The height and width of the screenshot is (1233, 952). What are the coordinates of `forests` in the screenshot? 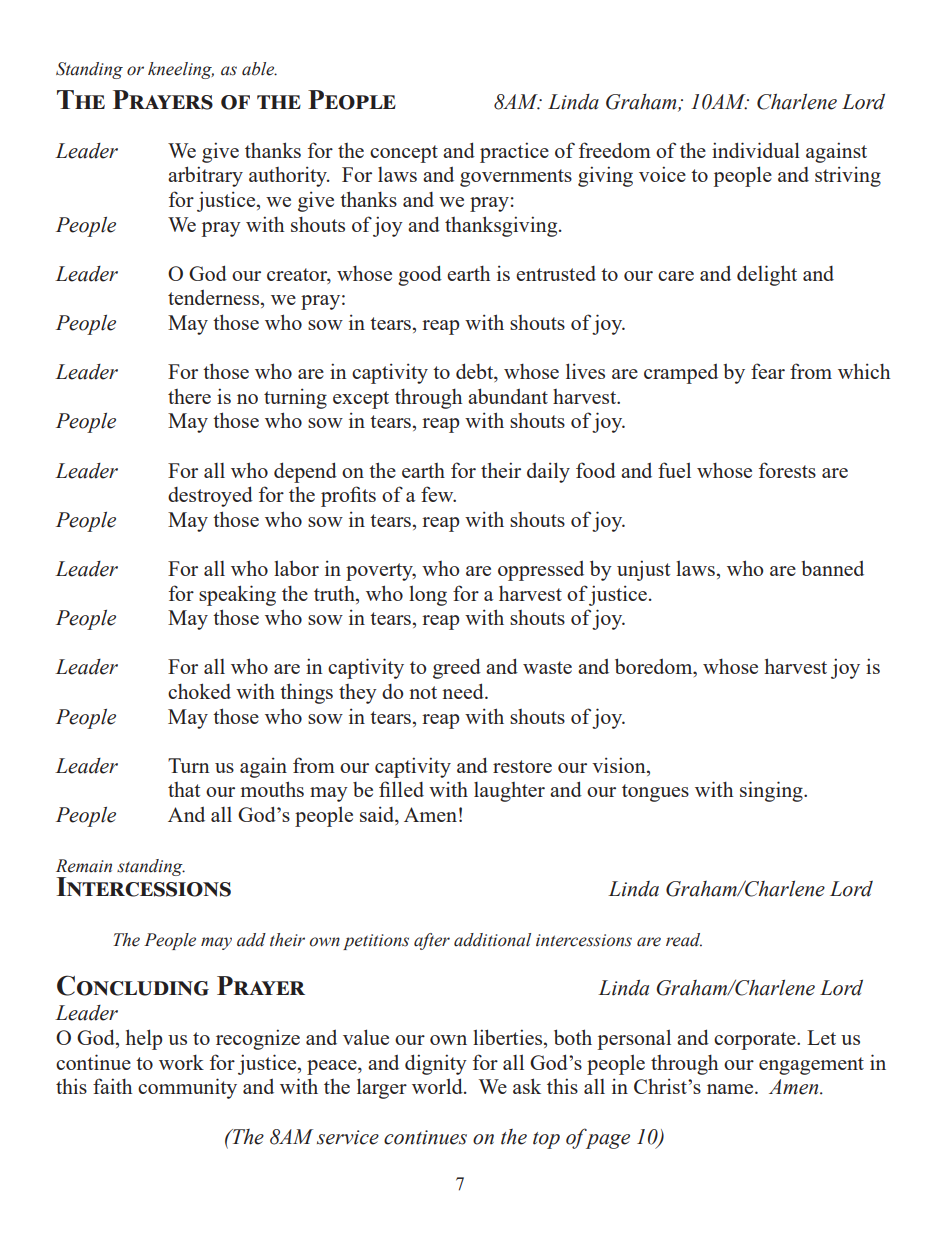 It's located at (787, 470).
